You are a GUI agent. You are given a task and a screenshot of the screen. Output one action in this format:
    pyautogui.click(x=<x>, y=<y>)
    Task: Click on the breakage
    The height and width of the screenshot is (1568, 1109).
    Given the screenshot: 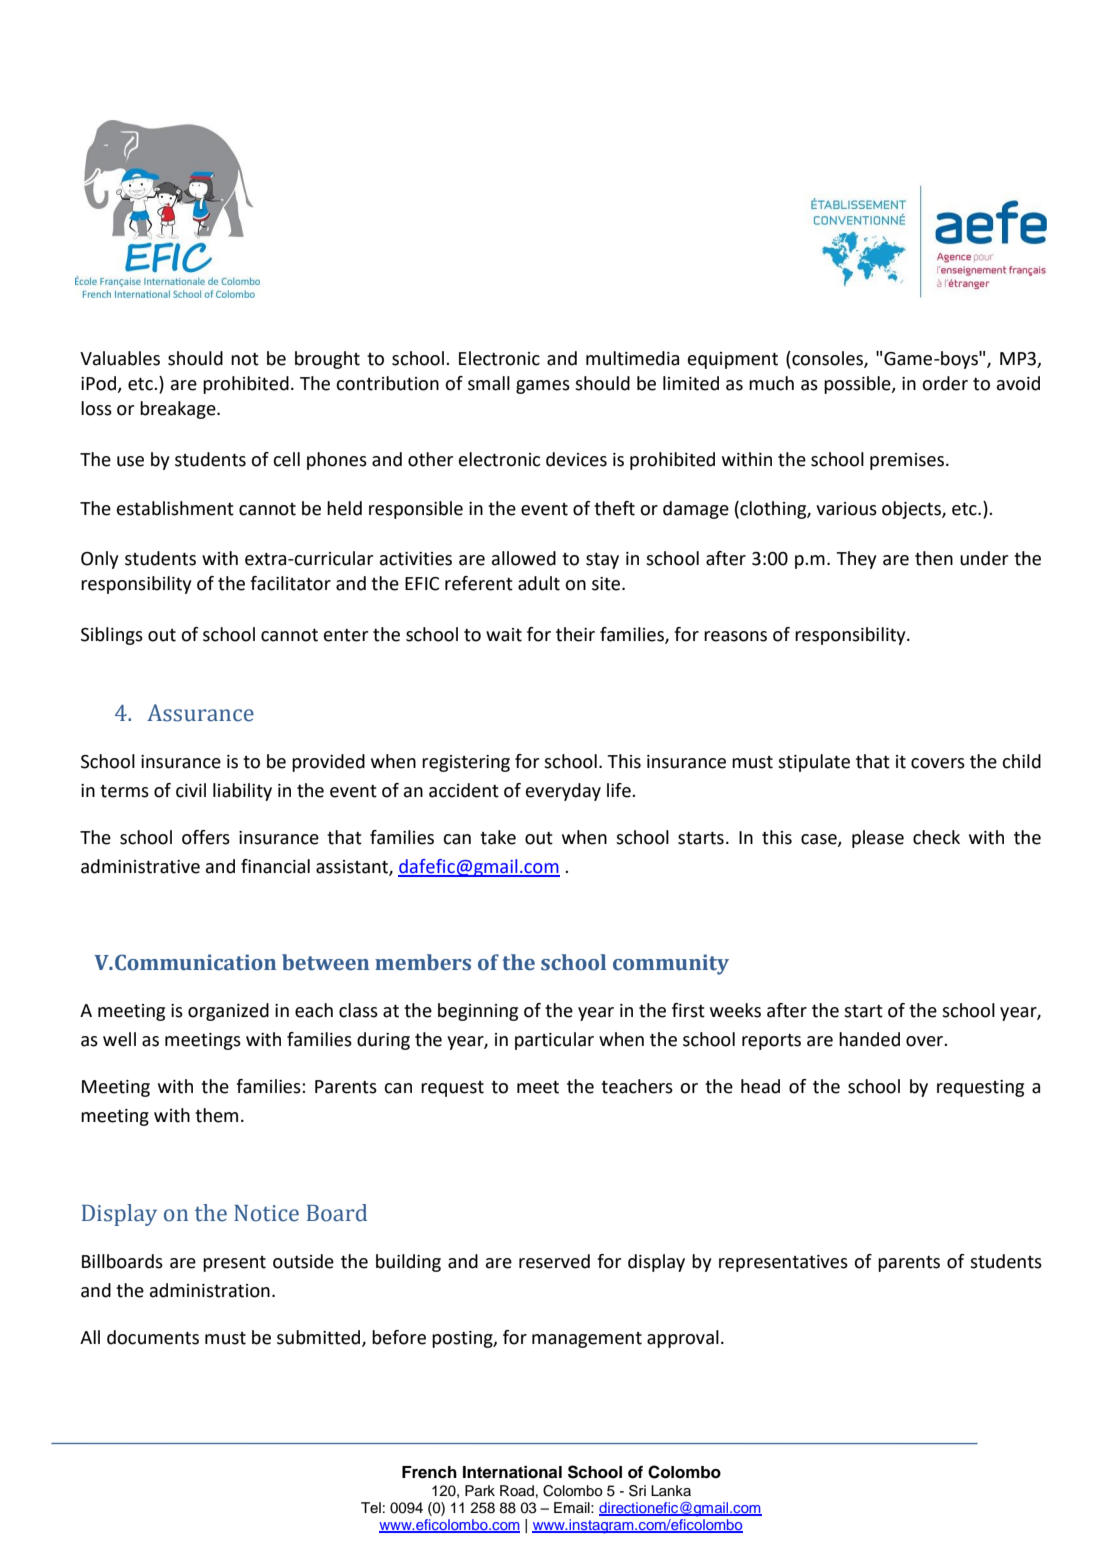 What is the action you would take?
    pyautogui.click(x=179, y=410)
